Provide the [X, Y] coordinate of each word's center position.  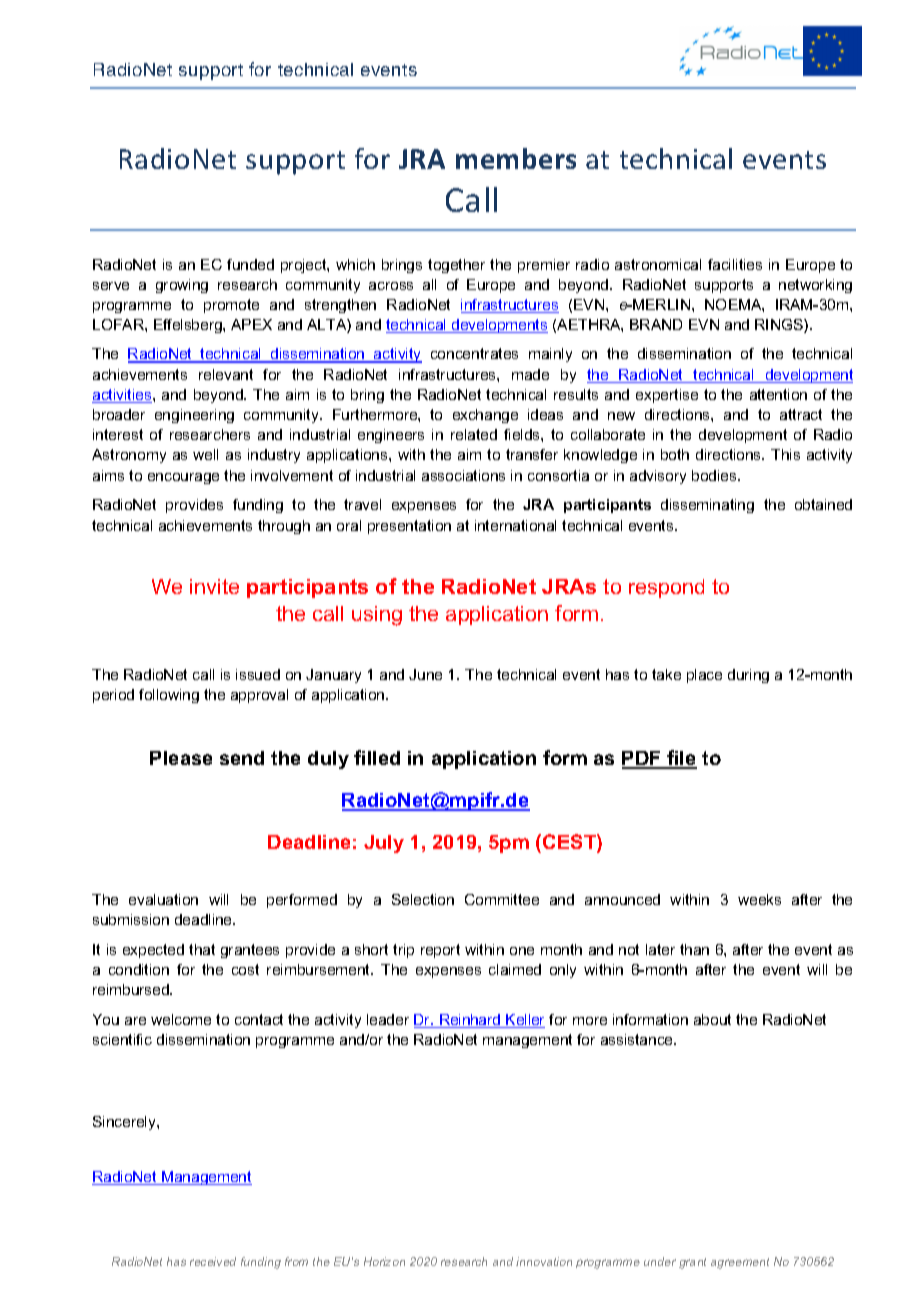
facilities [735, 264]
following [169, 696]
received [213, 1261]
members [516, 158]
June [425, 674]
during [748, 676]
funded [250, 264]
